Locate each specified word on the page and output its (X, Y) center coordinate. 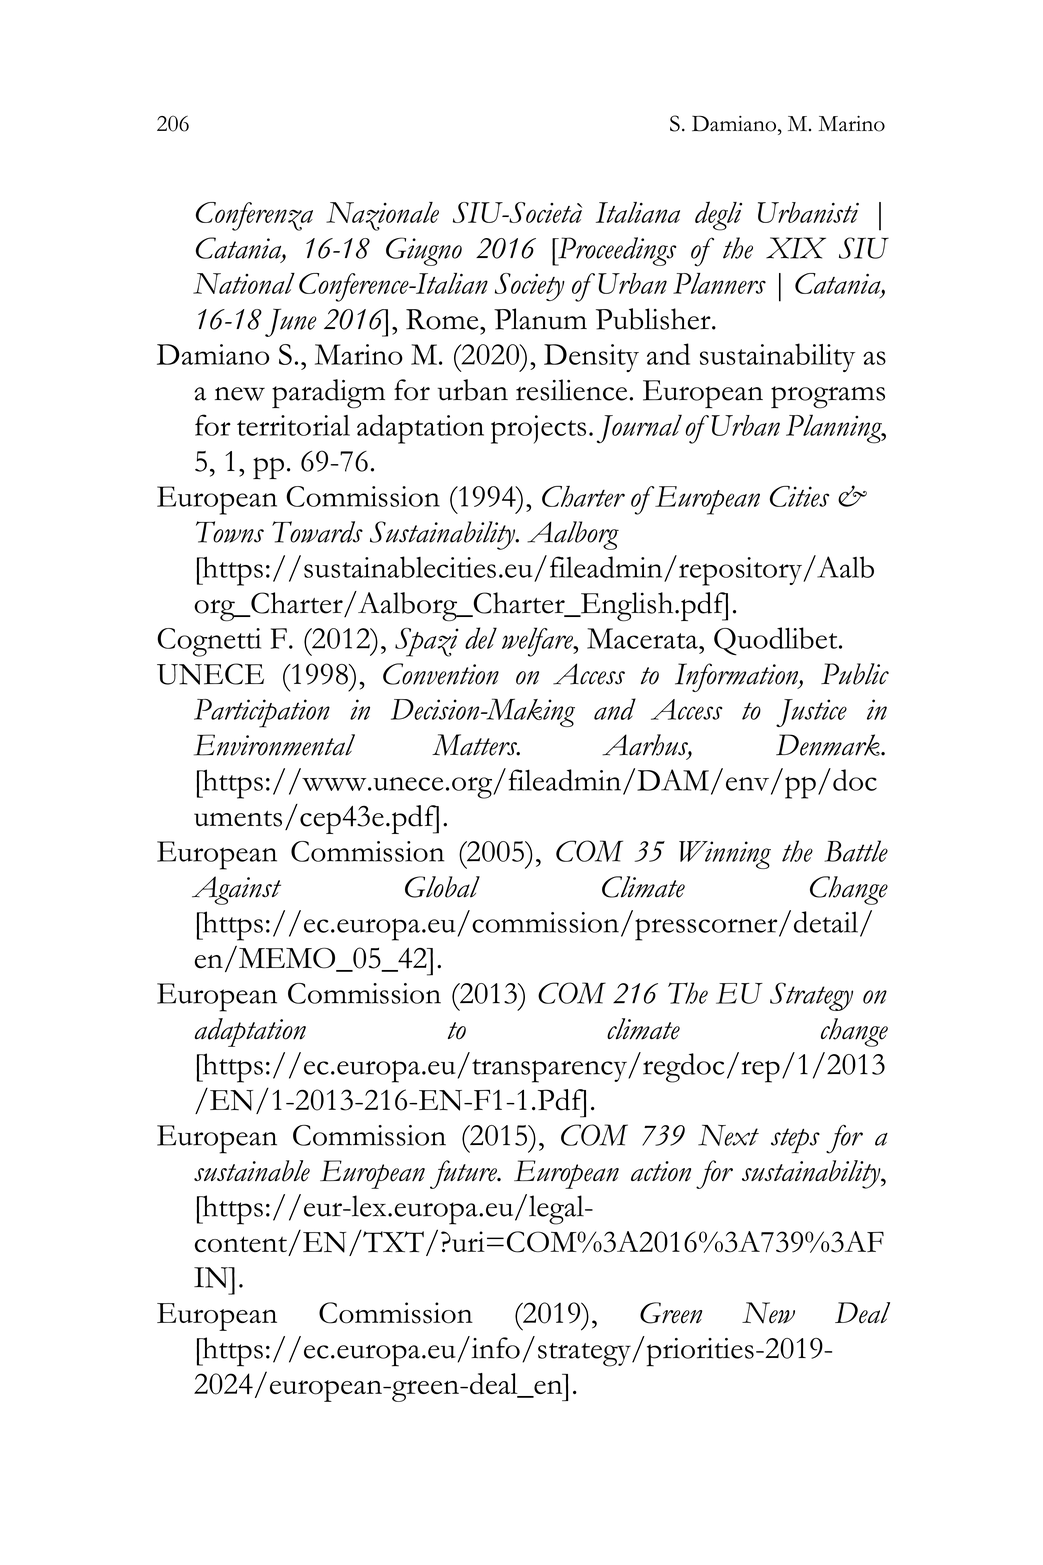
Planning (835, 429)
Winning (725, 855)
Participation (262, 713)
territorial (293, 425)
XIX (796, 248)
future (464, 1174)
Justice (811, 713)
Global (442, 887)
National (244, 283)
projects (538, 429)
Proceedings (616, 251)
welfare (538, 642)
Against (236, 890)
